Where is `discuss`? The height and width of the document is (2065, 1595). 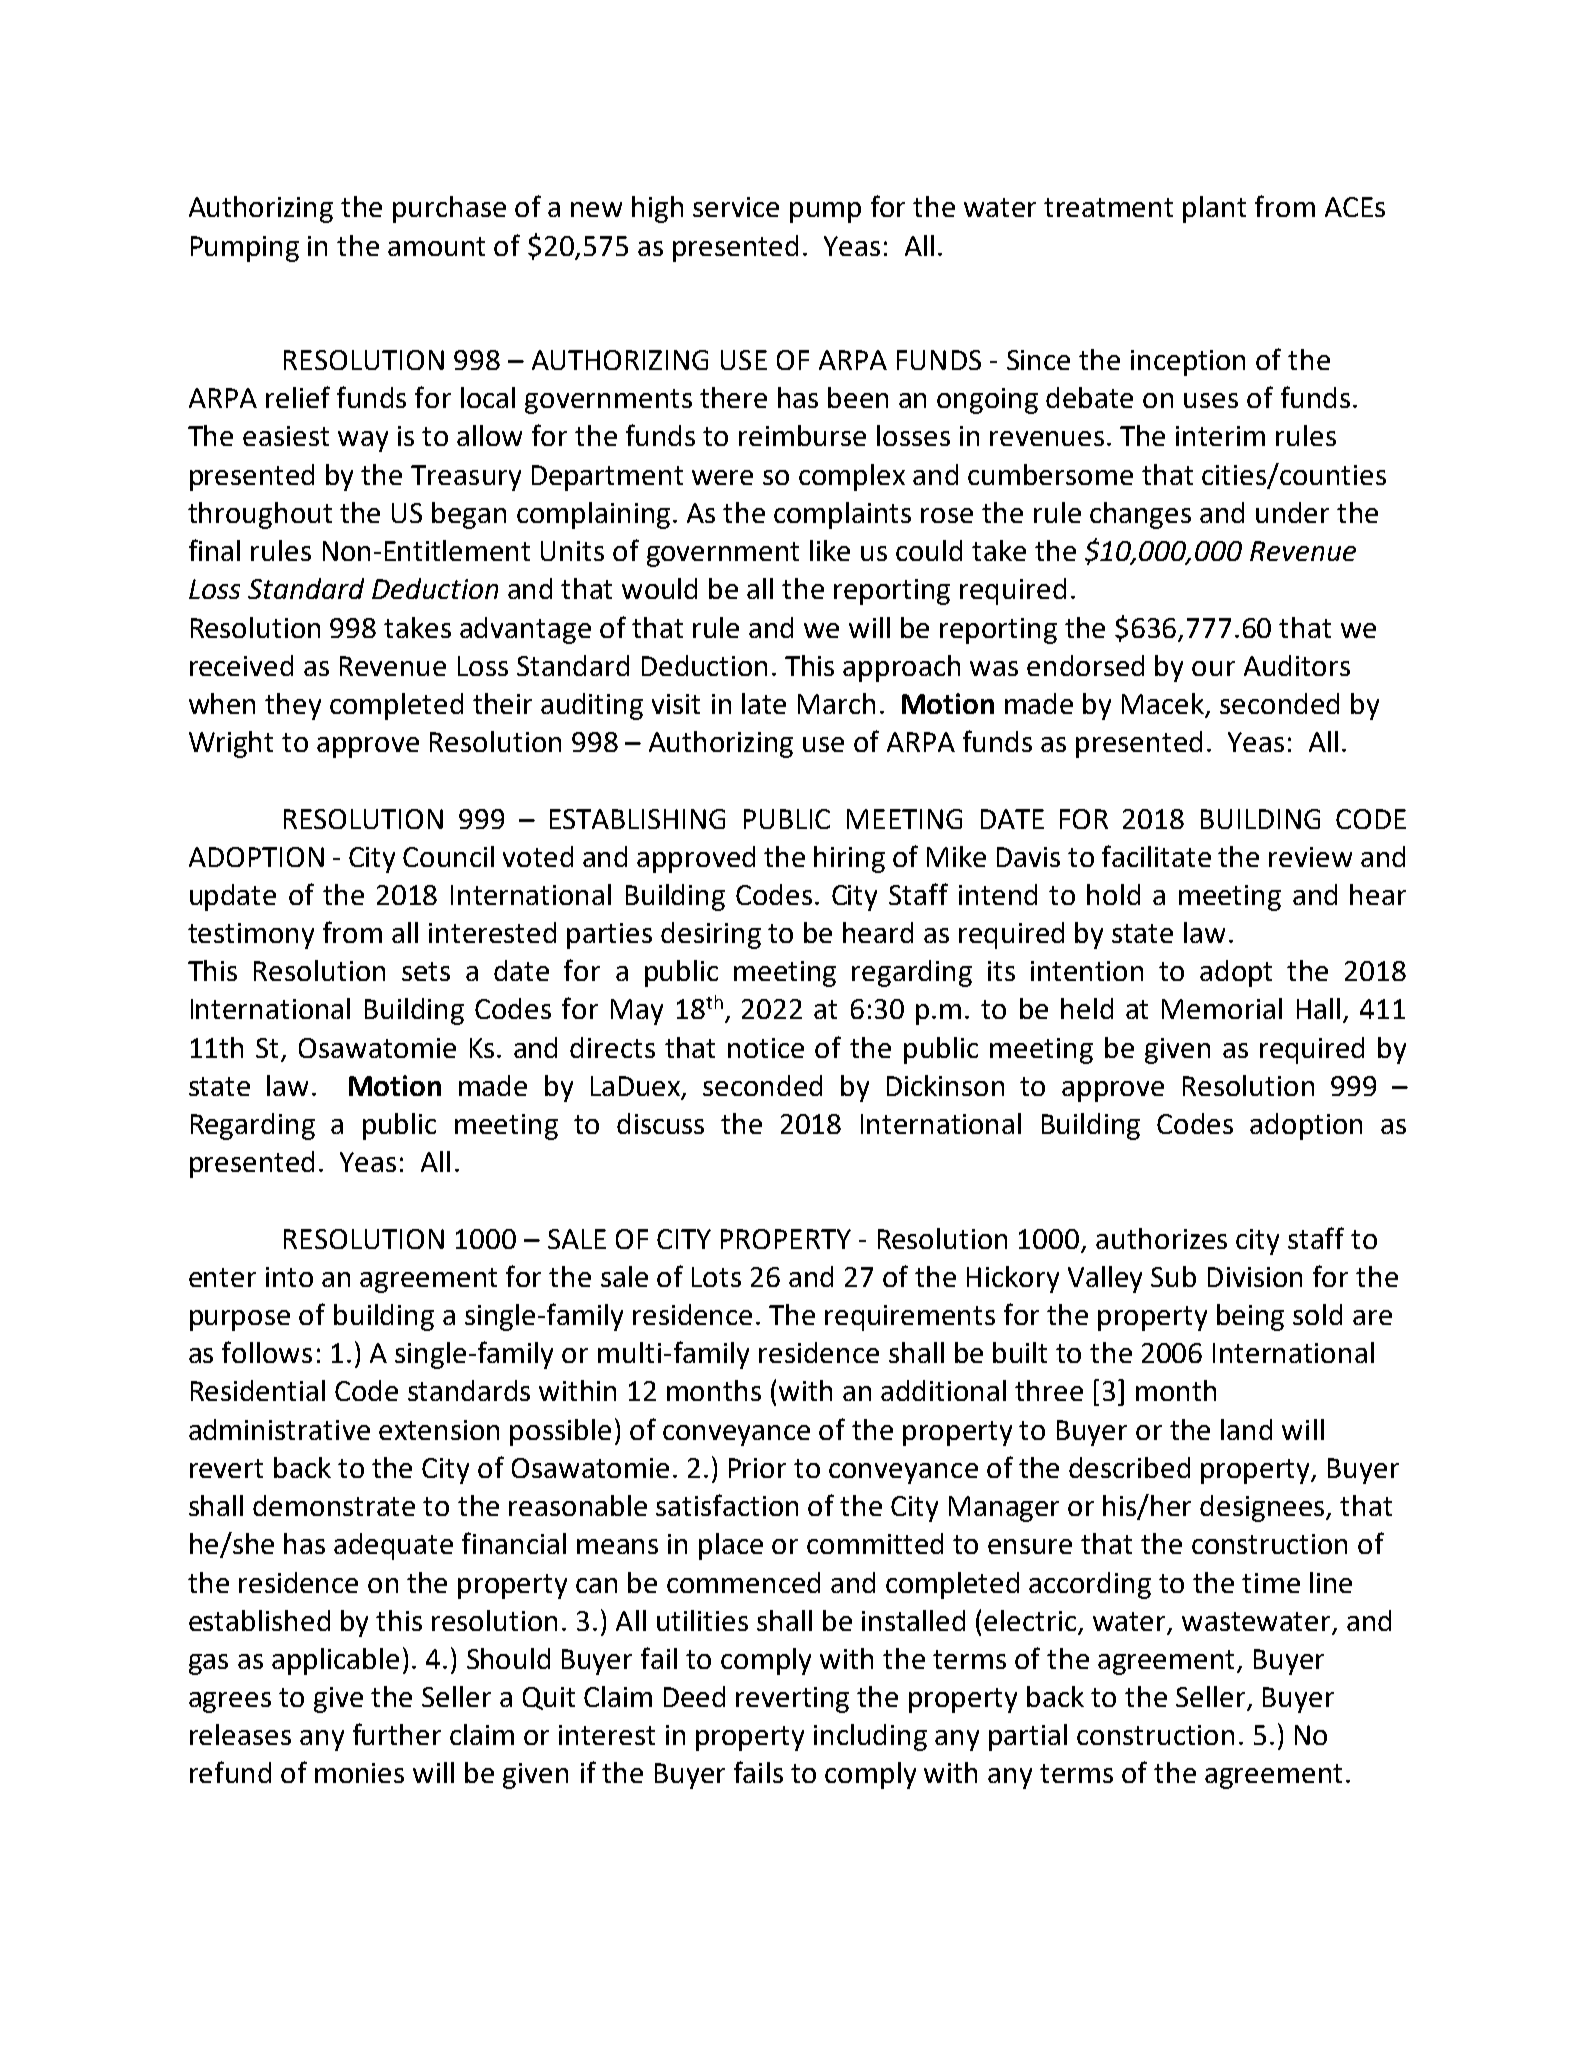
discuss is located at coordinates (660, 1123).
